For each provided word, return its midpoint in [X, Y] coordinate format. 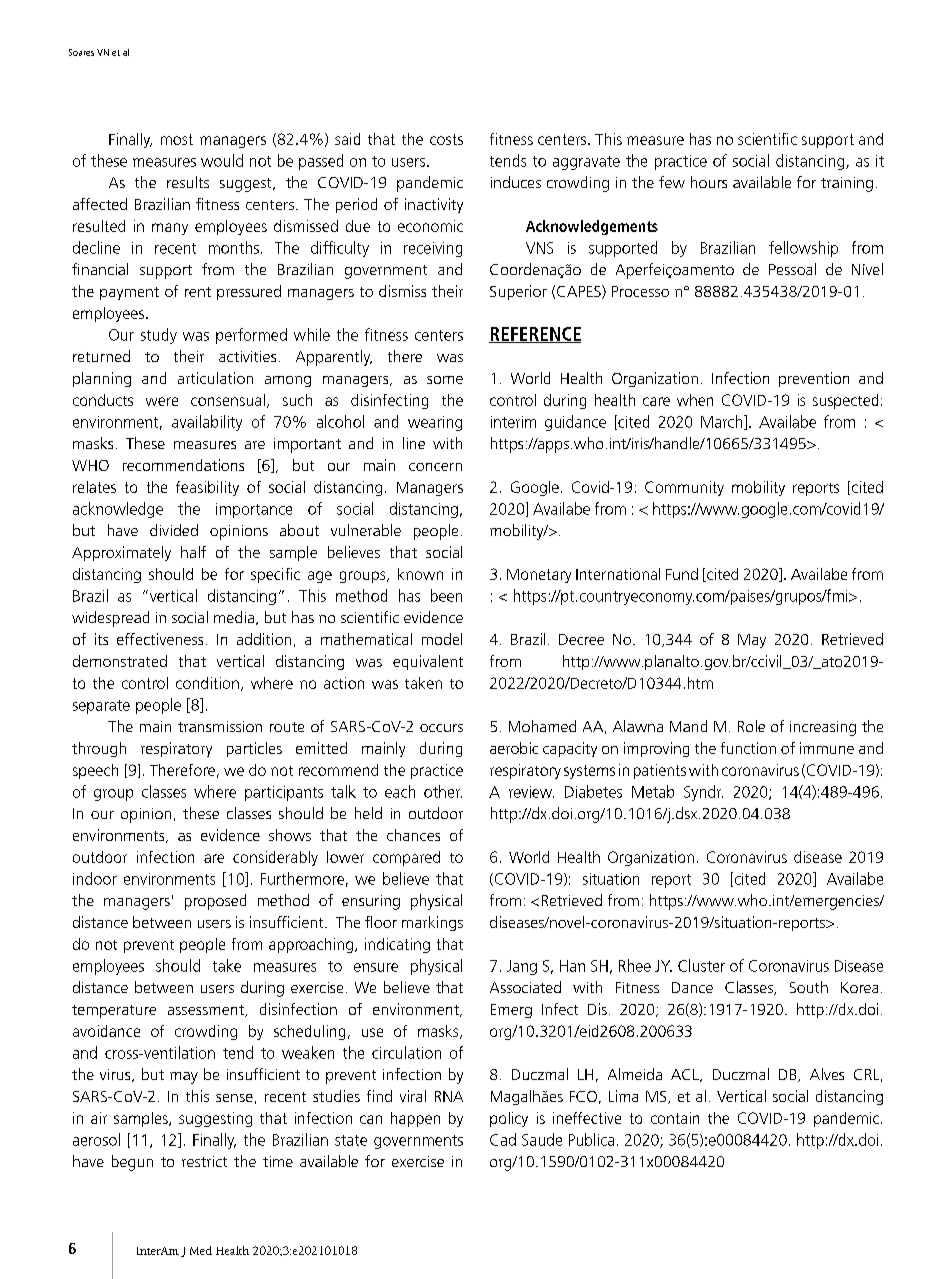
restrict [204, 1161]
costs [446, 139]
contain [675, 1118]
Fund [682, 574]
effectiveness [160, 639]
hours [709, 182]
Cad [503, 1139]
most [177, 139]
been [446, 595]
